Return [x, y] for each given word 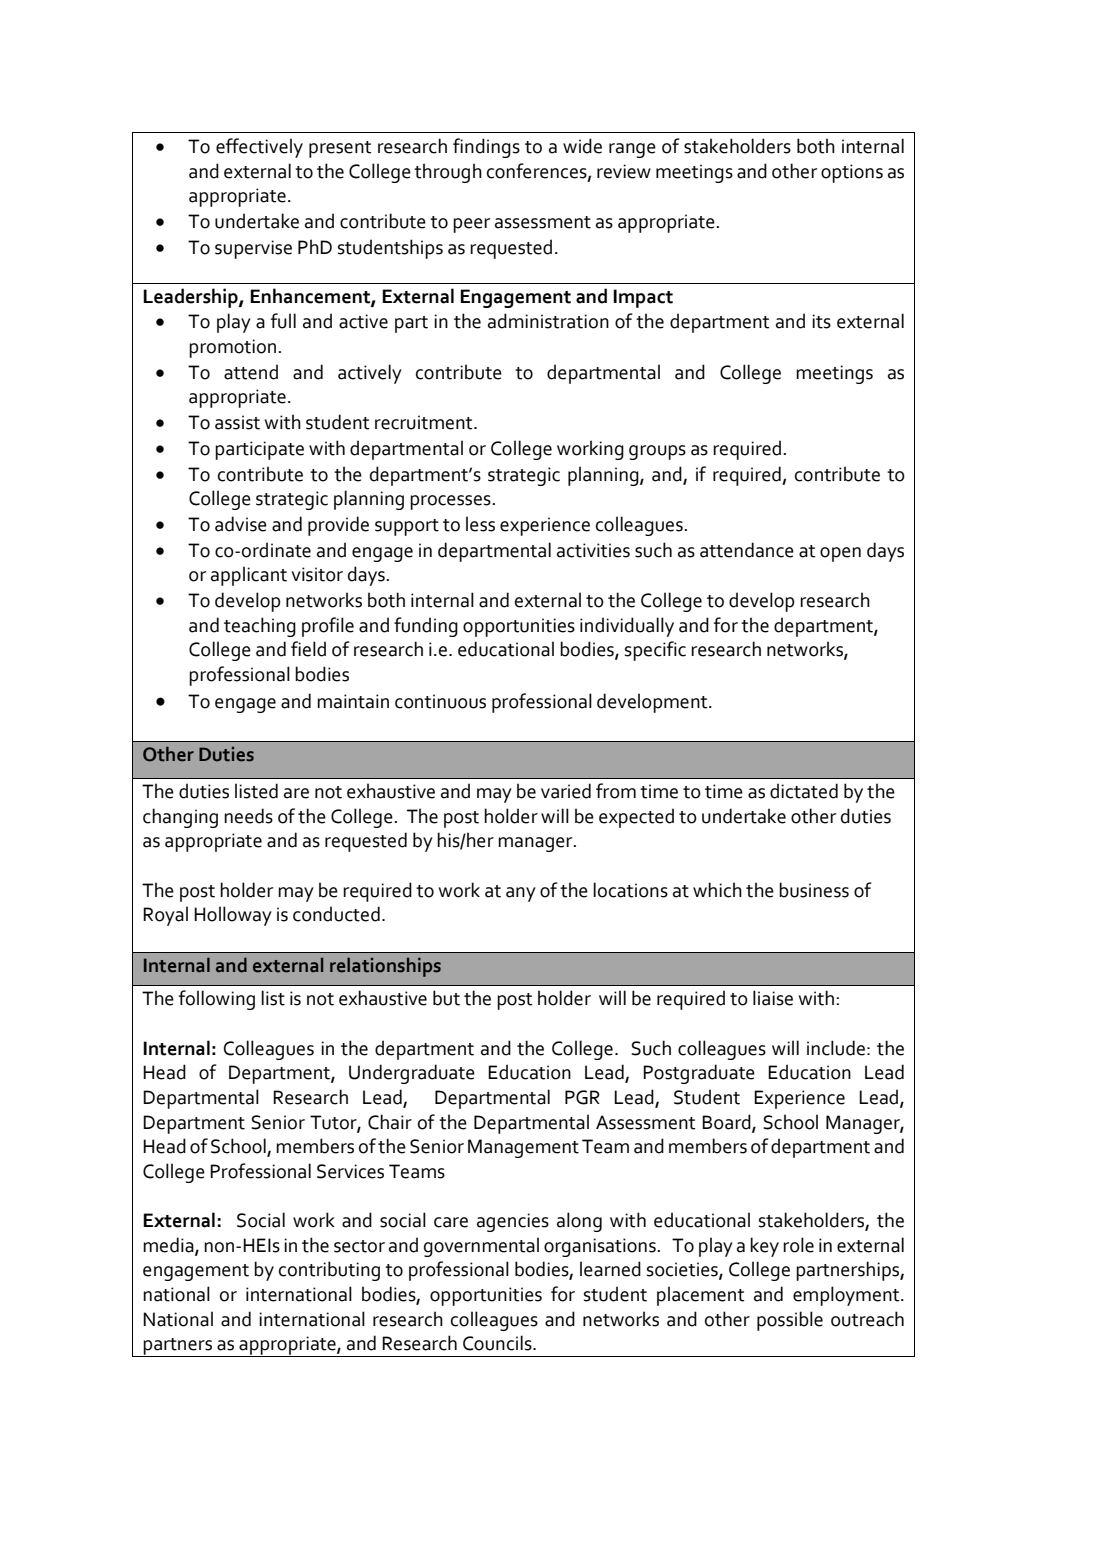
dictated [804, 791]
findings [486, 148]
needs [248, 816]
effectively [259, 148]
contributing [329, 1271]
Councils [498, 1343]
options [852, 173]
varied [566, 791]
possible [790, 1321]
